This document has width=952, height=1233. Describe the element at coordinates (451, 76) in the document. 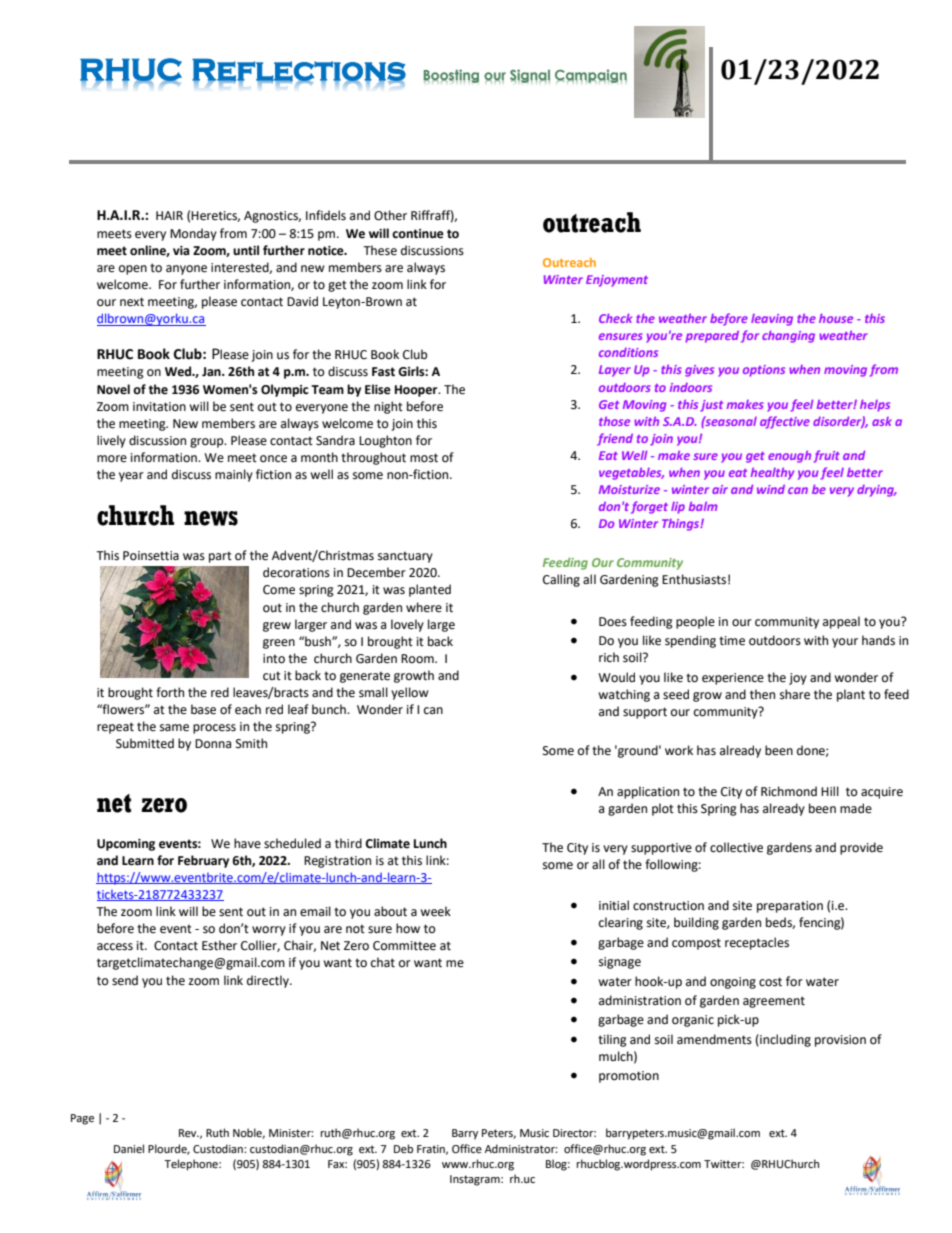

I see `Boosting` at that location.
